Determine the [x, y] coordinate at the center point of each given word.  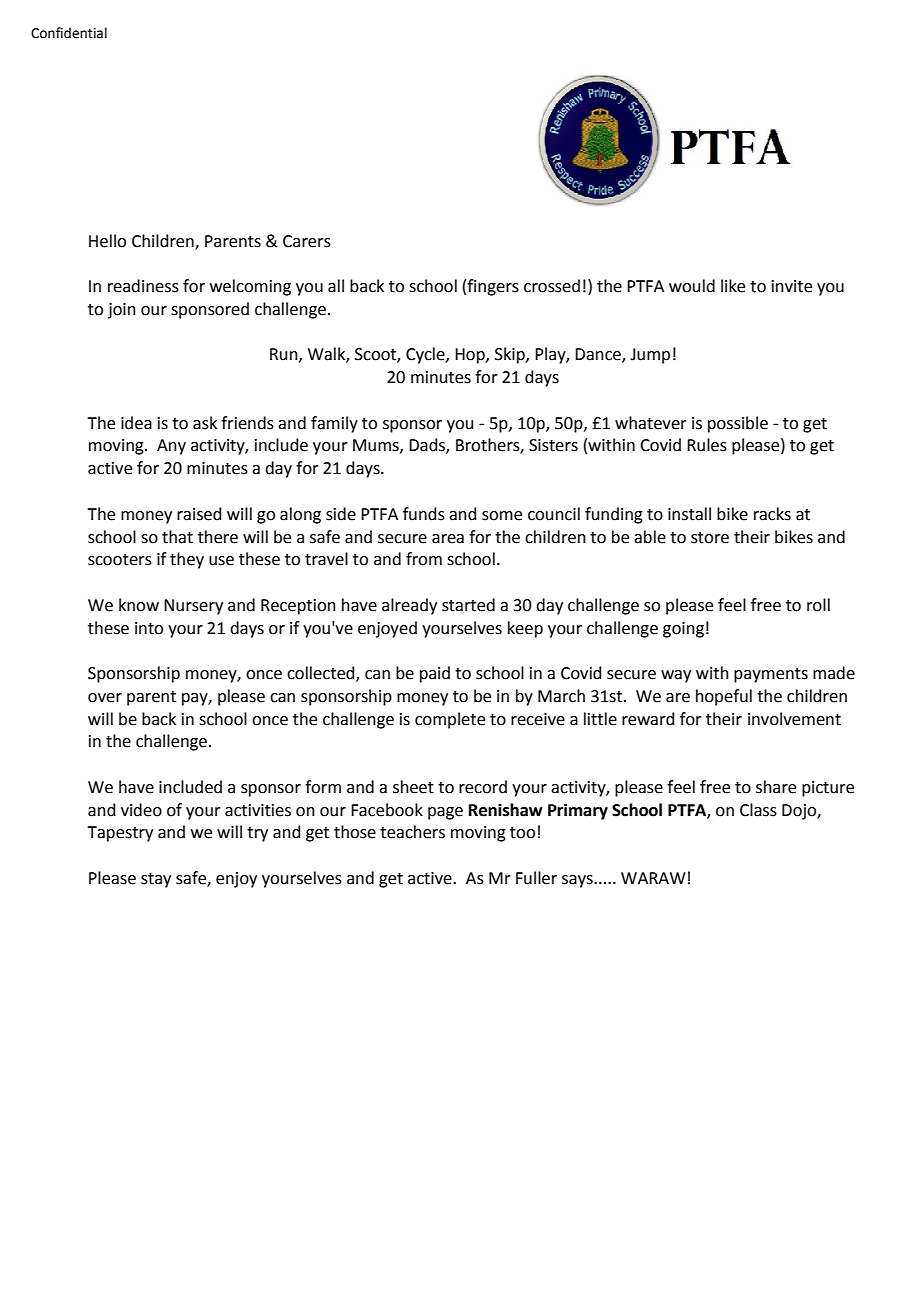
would [692, 286]
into [149, 628]
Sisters [553, 445]
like [733, 286]
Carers [307, 241]
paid [435, 674]
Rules [707, 445]
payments [771, 675]
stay [156, 880]
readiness [143, 286]
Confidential [69, 33]
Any [171, 447]
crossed [552, 286]
